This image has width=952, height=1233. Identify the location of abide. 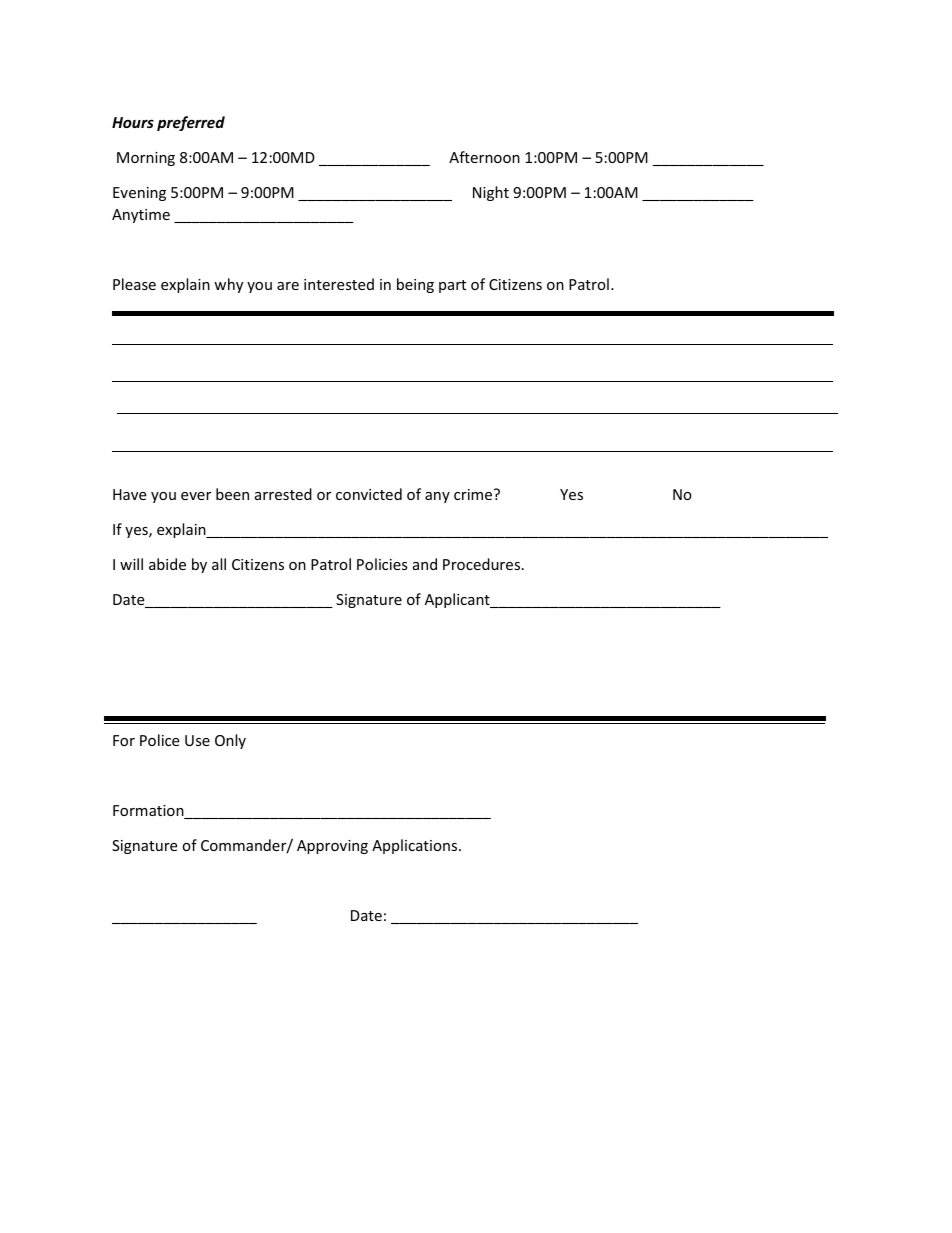
(167, 564).
